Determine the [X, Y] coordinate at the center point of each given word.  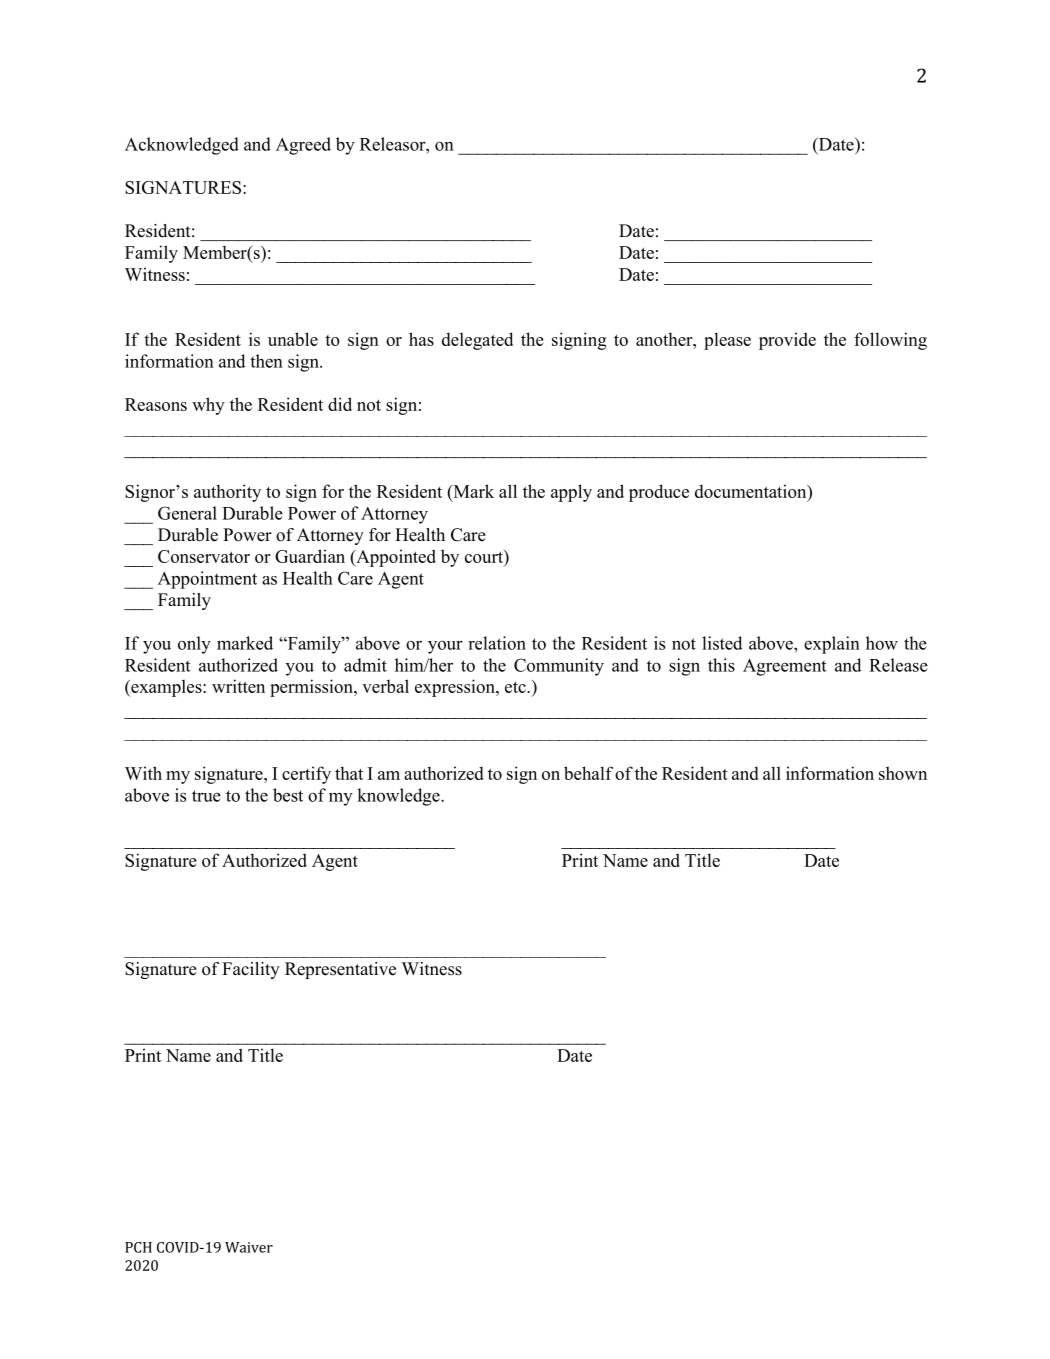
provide [787, 341]
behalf [588, 773]
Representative [340, 970]
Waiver [249, 1247]
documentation [752, 491]
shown [903, 773]
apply [571, 493]
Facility [251, 970]
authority [227, 493]
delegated [477, 341]
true [206, 796]
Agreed [303, 146]
